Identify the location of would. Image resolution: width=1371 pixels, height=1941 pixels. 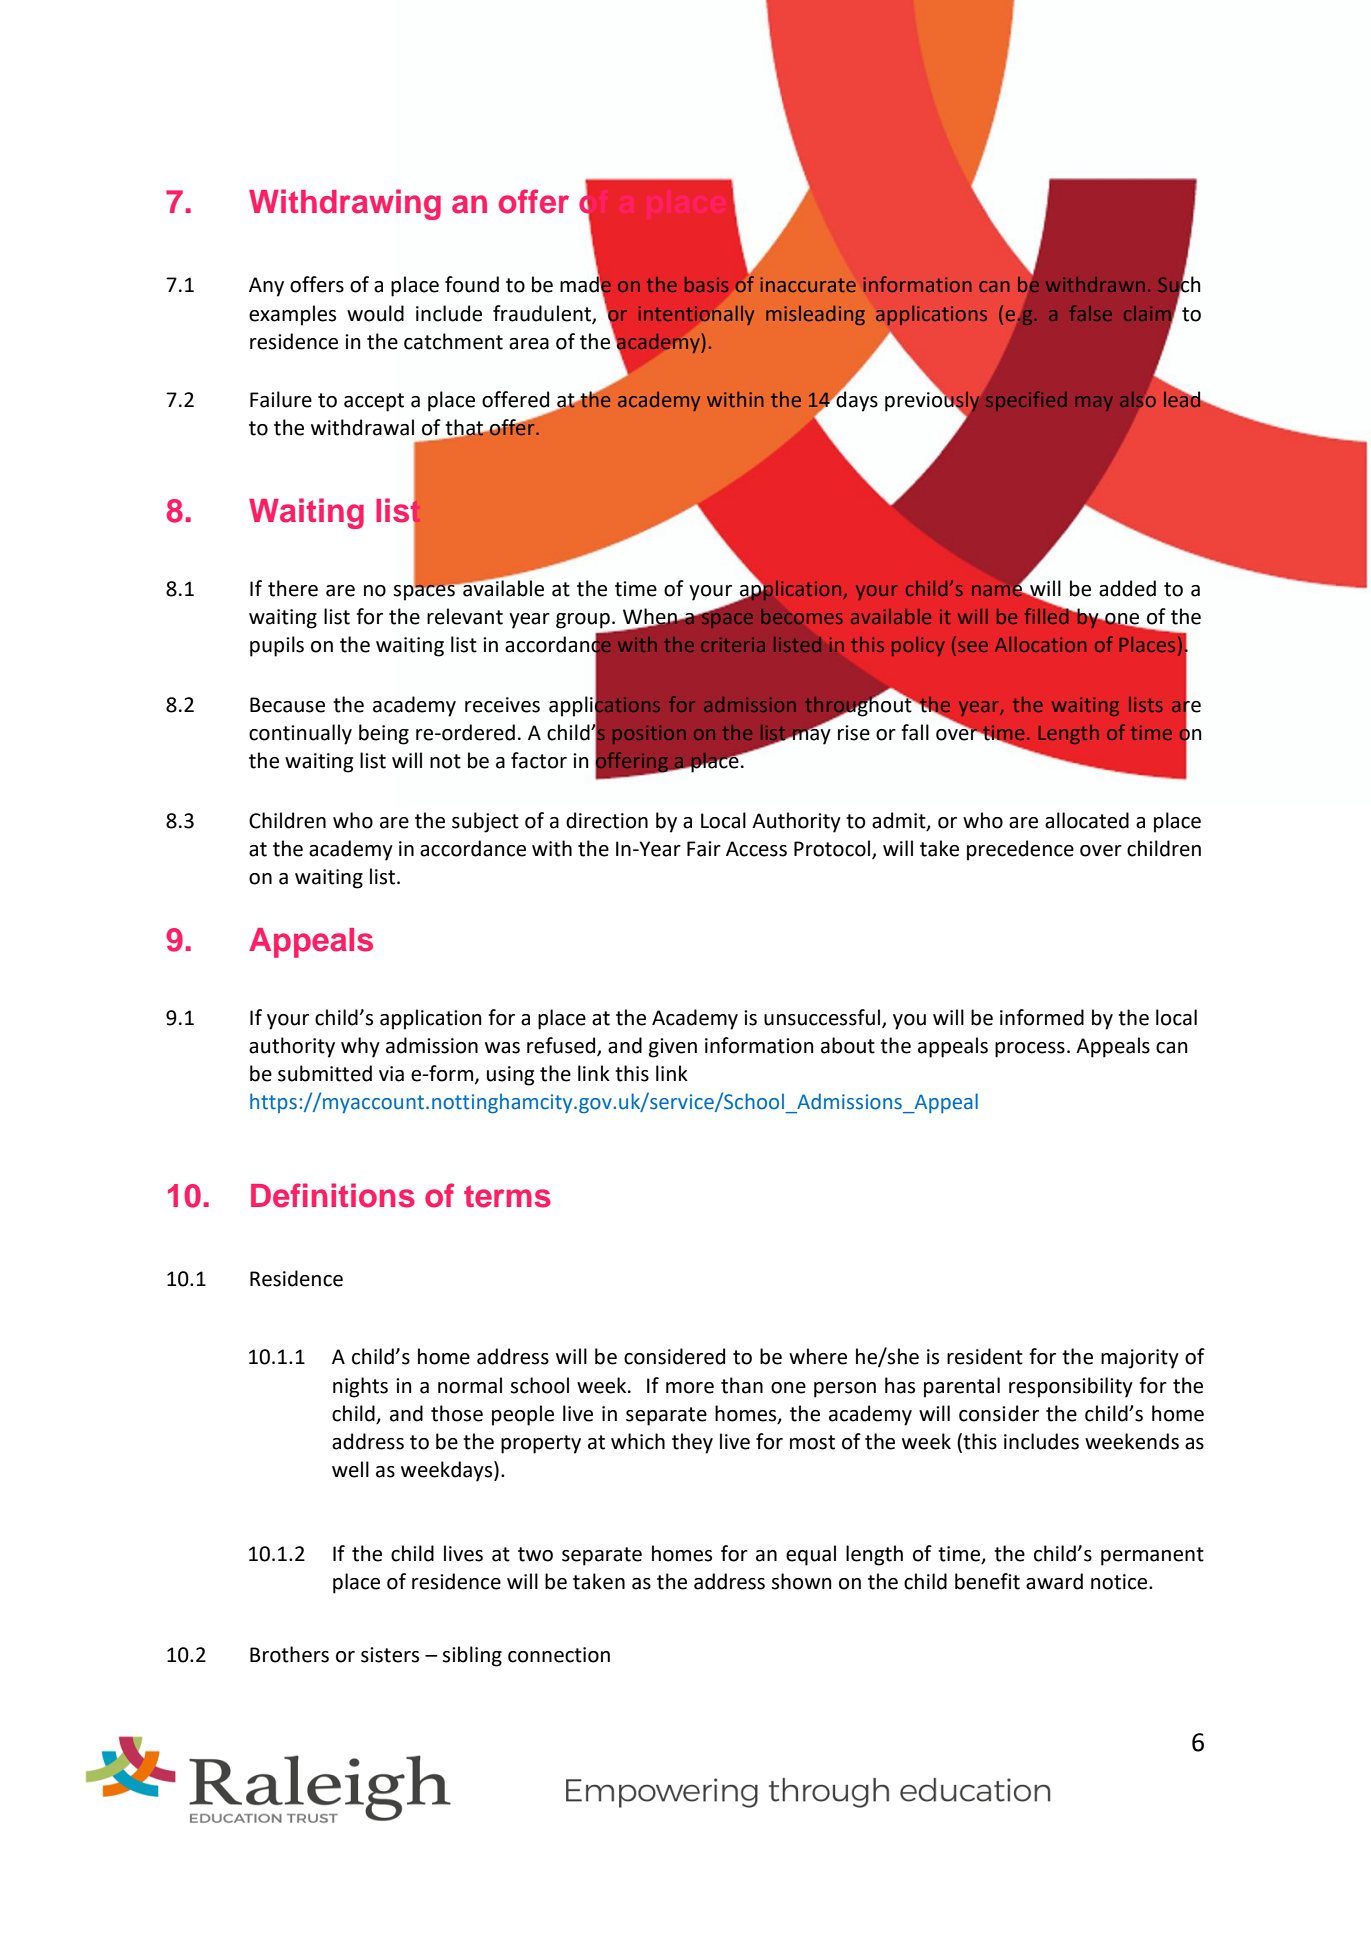
(375, 313).
